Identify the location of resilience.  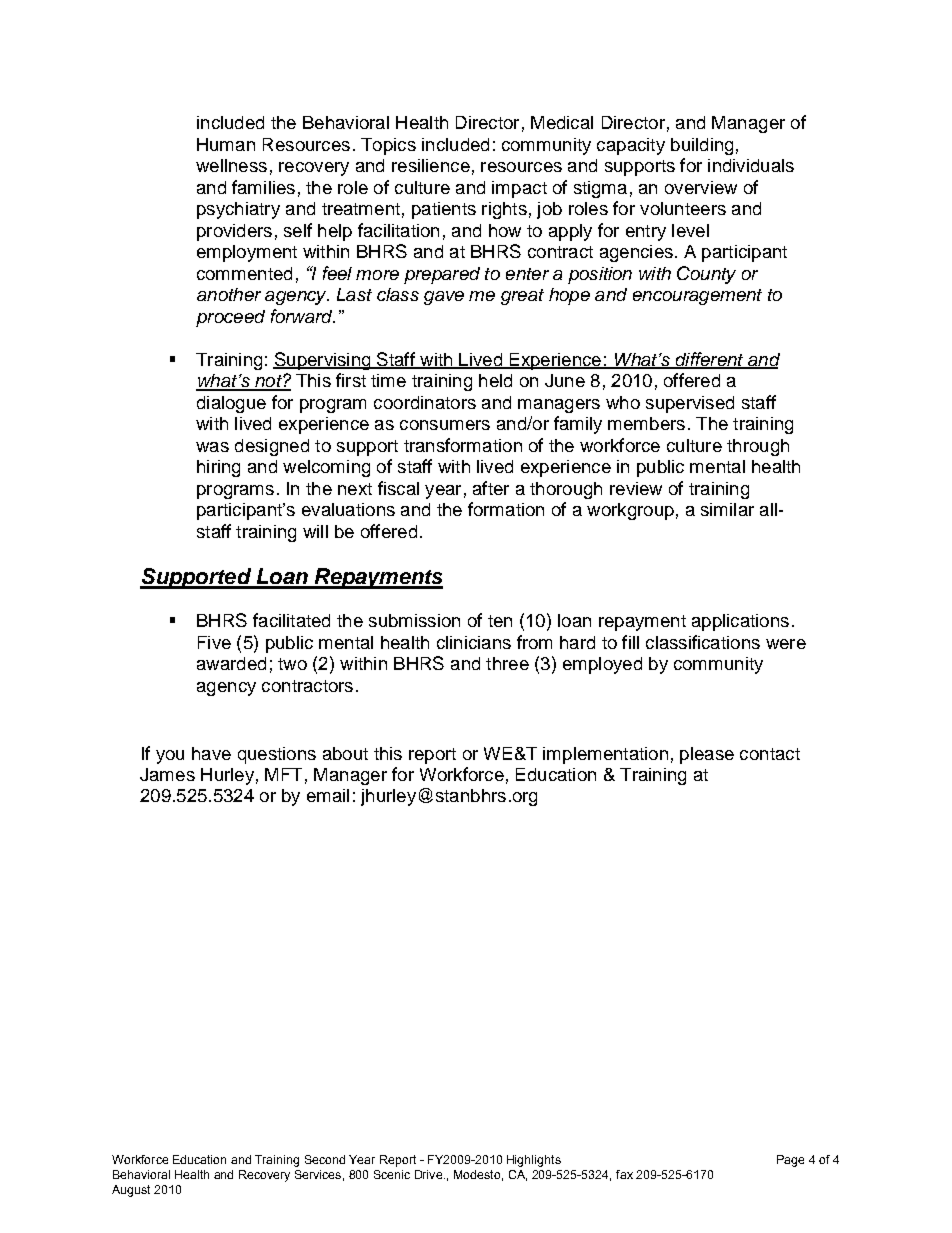
(431, 165).
